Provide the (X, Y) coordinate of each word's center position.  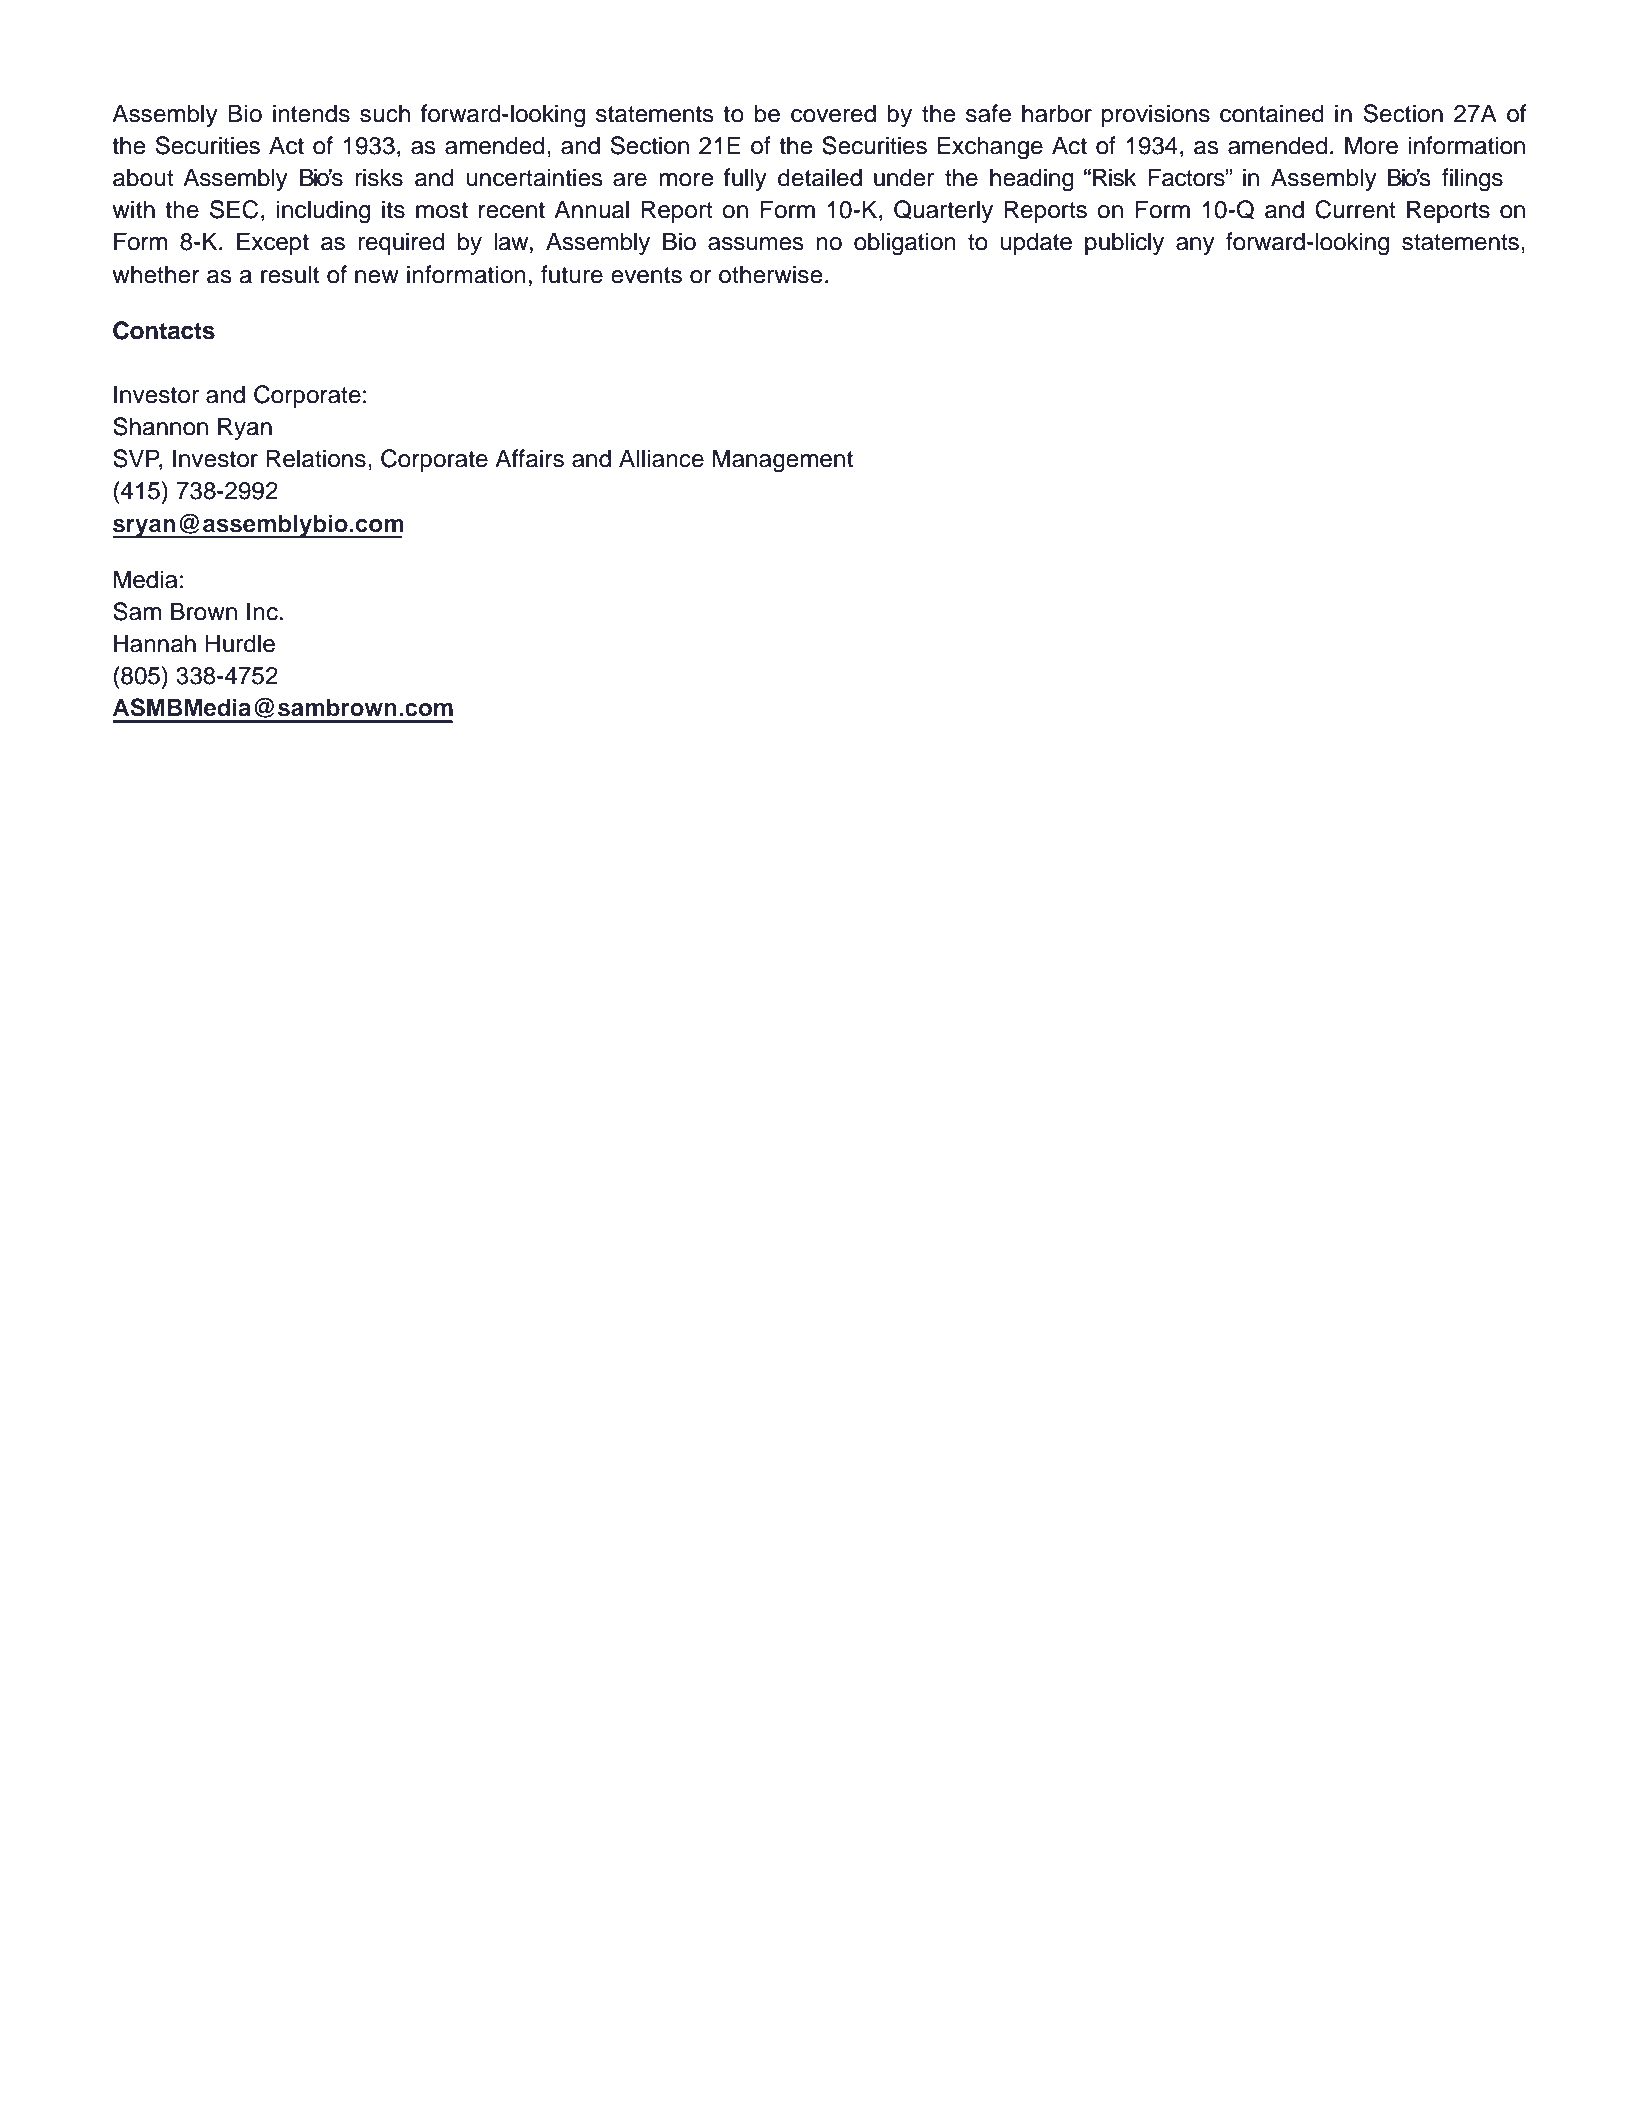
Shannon (160, 426)
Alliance (661, 458)
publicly (1124, 243)
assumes (756, 244)
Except (273, 243)
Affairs (529, 458)
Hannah (155, 643)
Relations (316, 458)
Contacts (164, 330)
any (1195, 246)
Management (783, 461)
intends (311, 113)
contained (1272, 113)
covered (833, 113)
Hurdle (240, 643)
